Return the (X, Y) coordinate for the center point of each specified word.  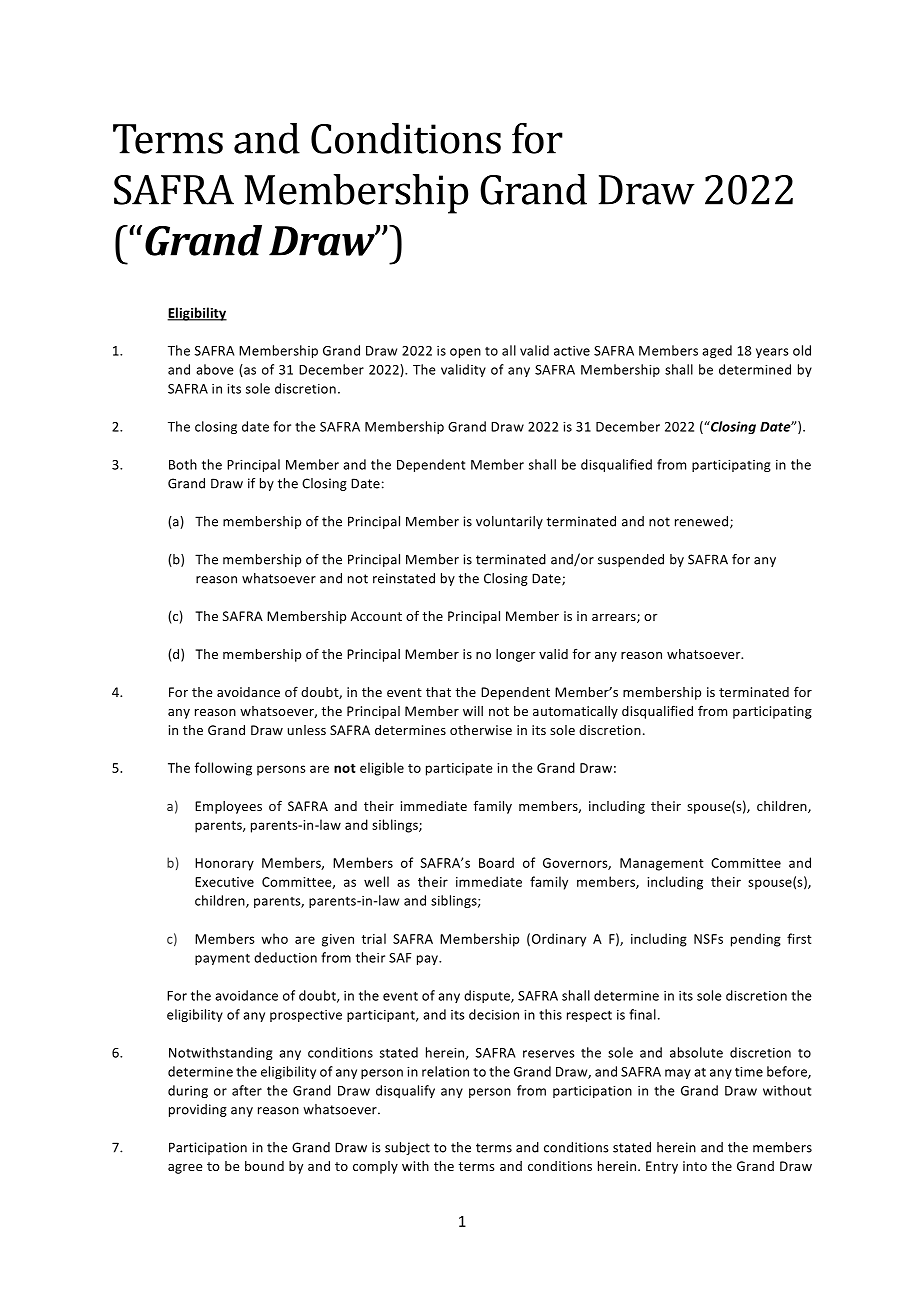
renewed (703, 522)
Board (496, 862)
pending (756, 940)
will (473, 711)
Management (662, 864)
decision (494, 1014)
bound (264, 1166)
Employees (228, 807)
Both (183, 464)
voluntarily (509, 522)
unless (307, 730)
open (465, 353)
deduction (285, 957)
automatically (575, 712)
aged (717, 351)
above (215, 369)
